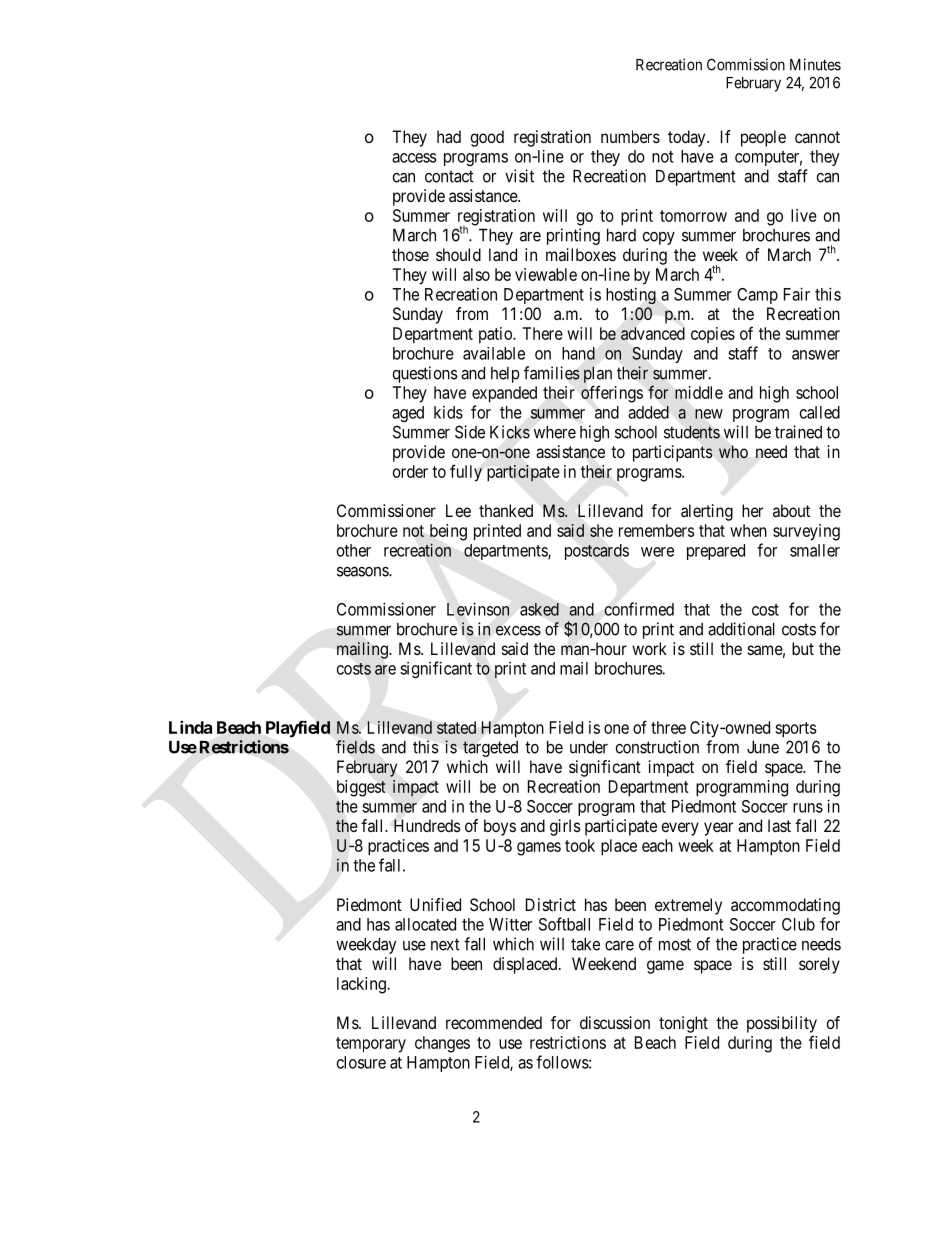 This screenshot has height=1233, width=952. What do you see at coordinates (763, 138) in the screenshot?
I see `people` at bounding box center [763, 138].
